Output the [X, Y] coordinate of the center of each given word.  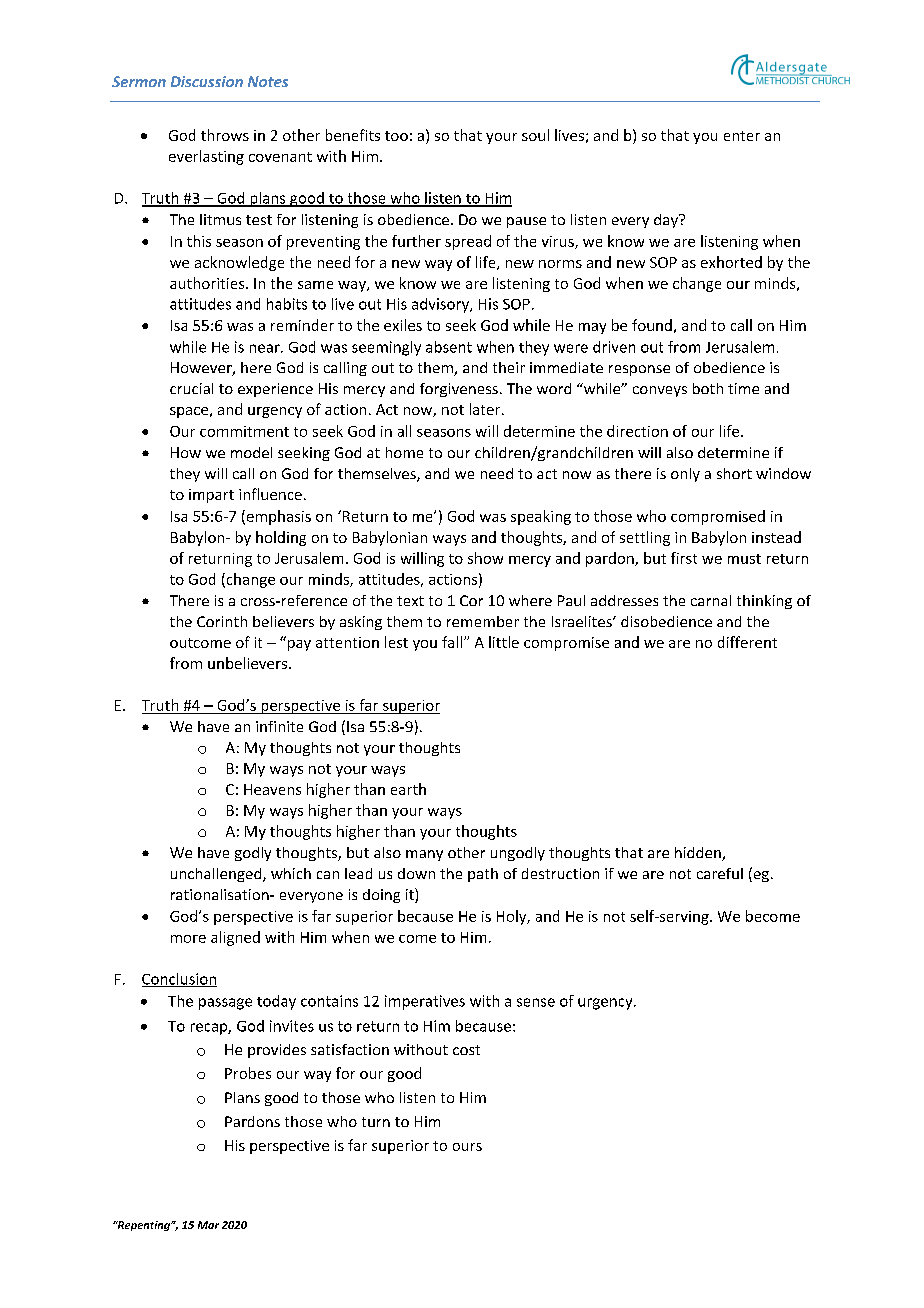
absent [449, 347]
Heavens [272, 789]
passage [225, 1004]
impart [211, 496]
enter [742, 136]
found [652, 325]
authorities [208, 283]
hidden [699, 854]
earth [408, 789]
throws [225, 135]
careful [720, 873]
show [485, 558]
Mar [208, 1225]
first [684, 558]
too [396, 136]
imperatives [425, 1002]
